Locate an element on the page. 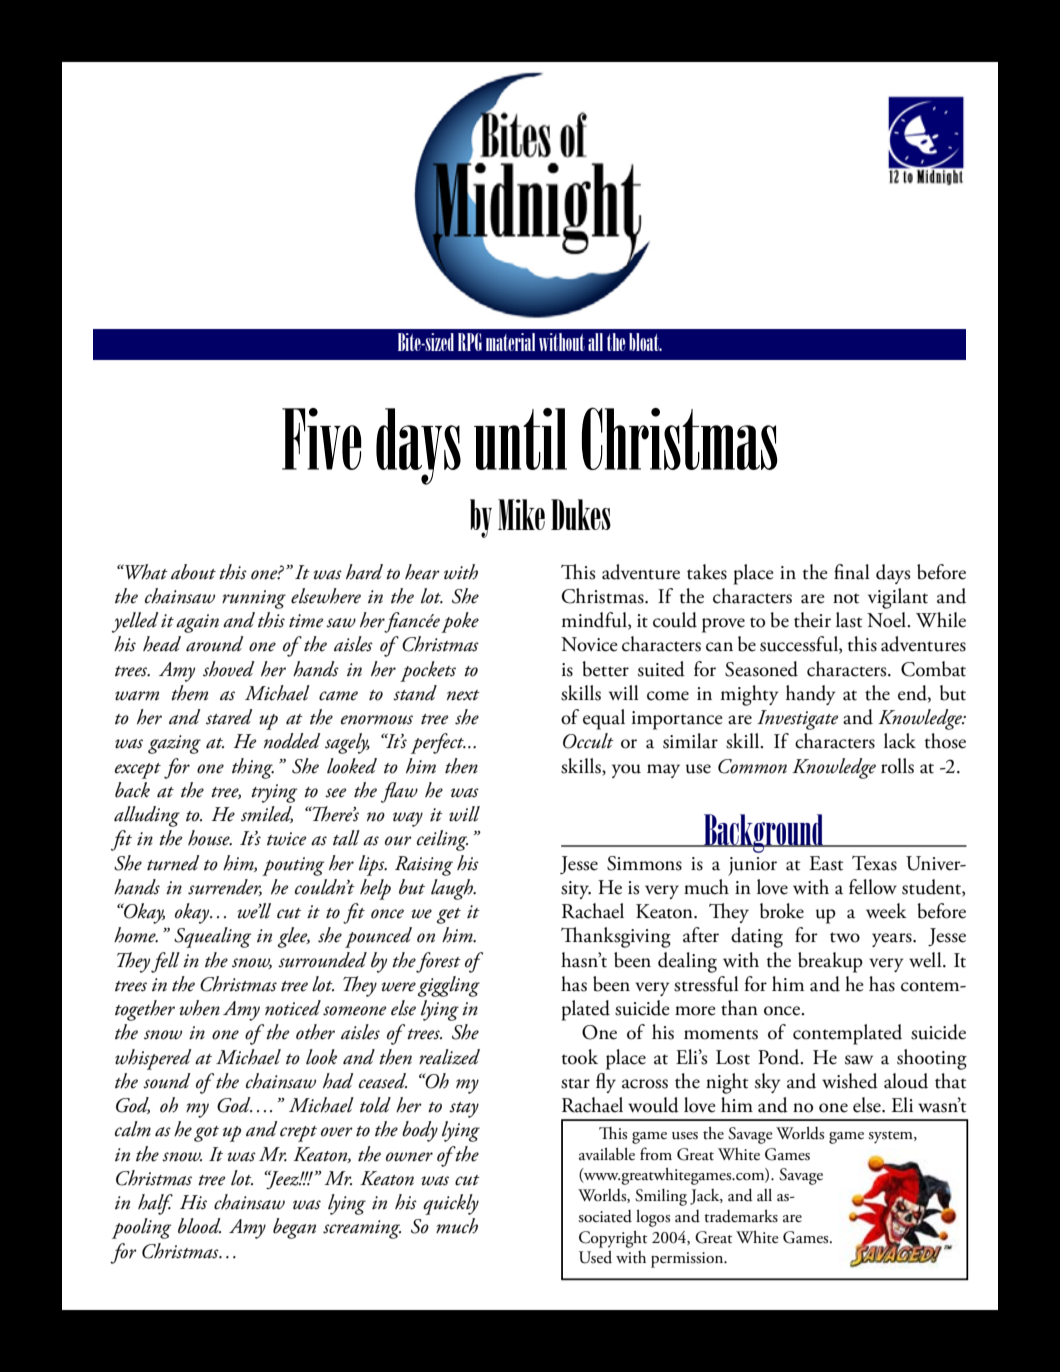  material is located at coordinates (510, 342).
